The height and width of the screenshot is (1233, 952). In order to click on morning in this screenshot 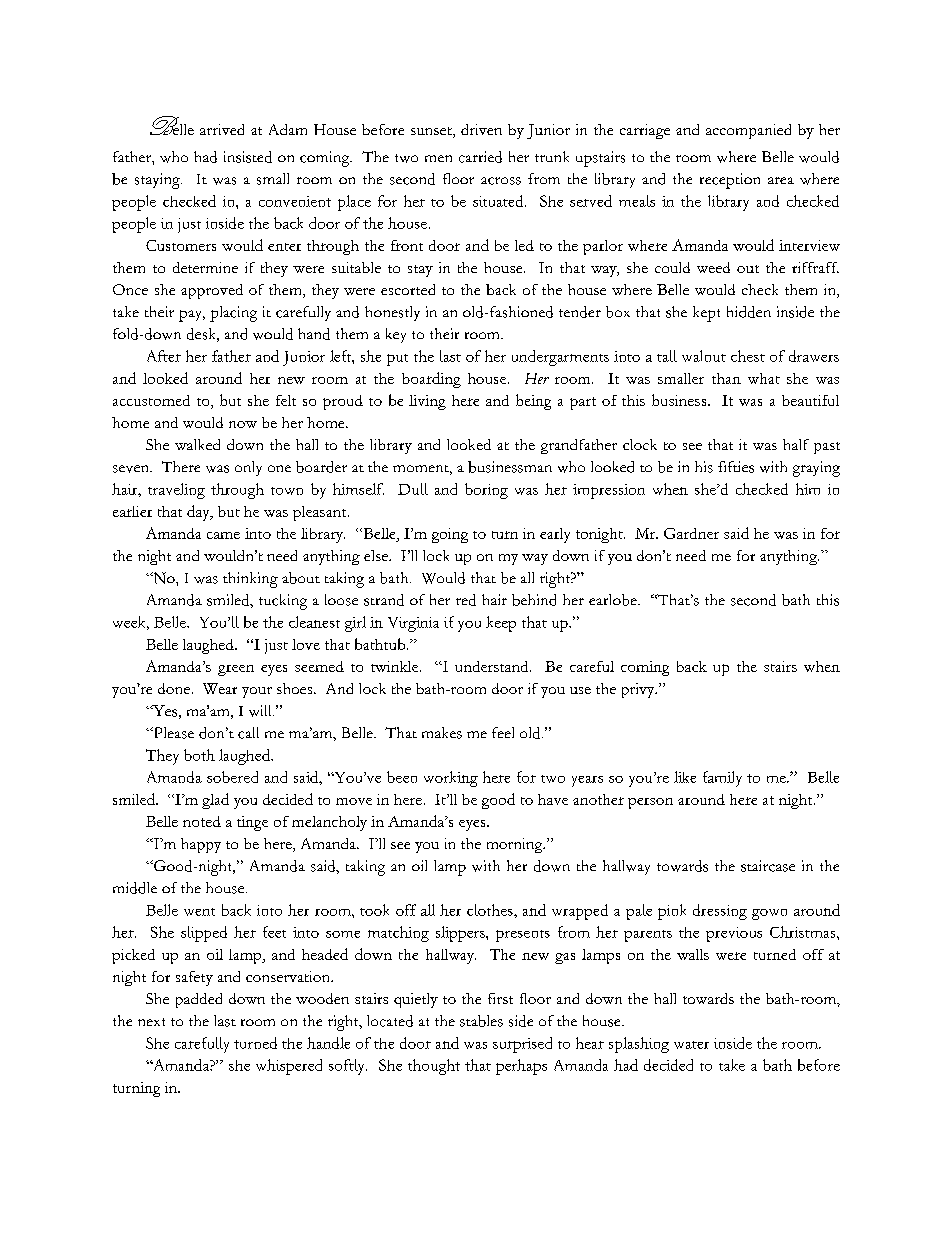, I will do `click(516, 845)`.
